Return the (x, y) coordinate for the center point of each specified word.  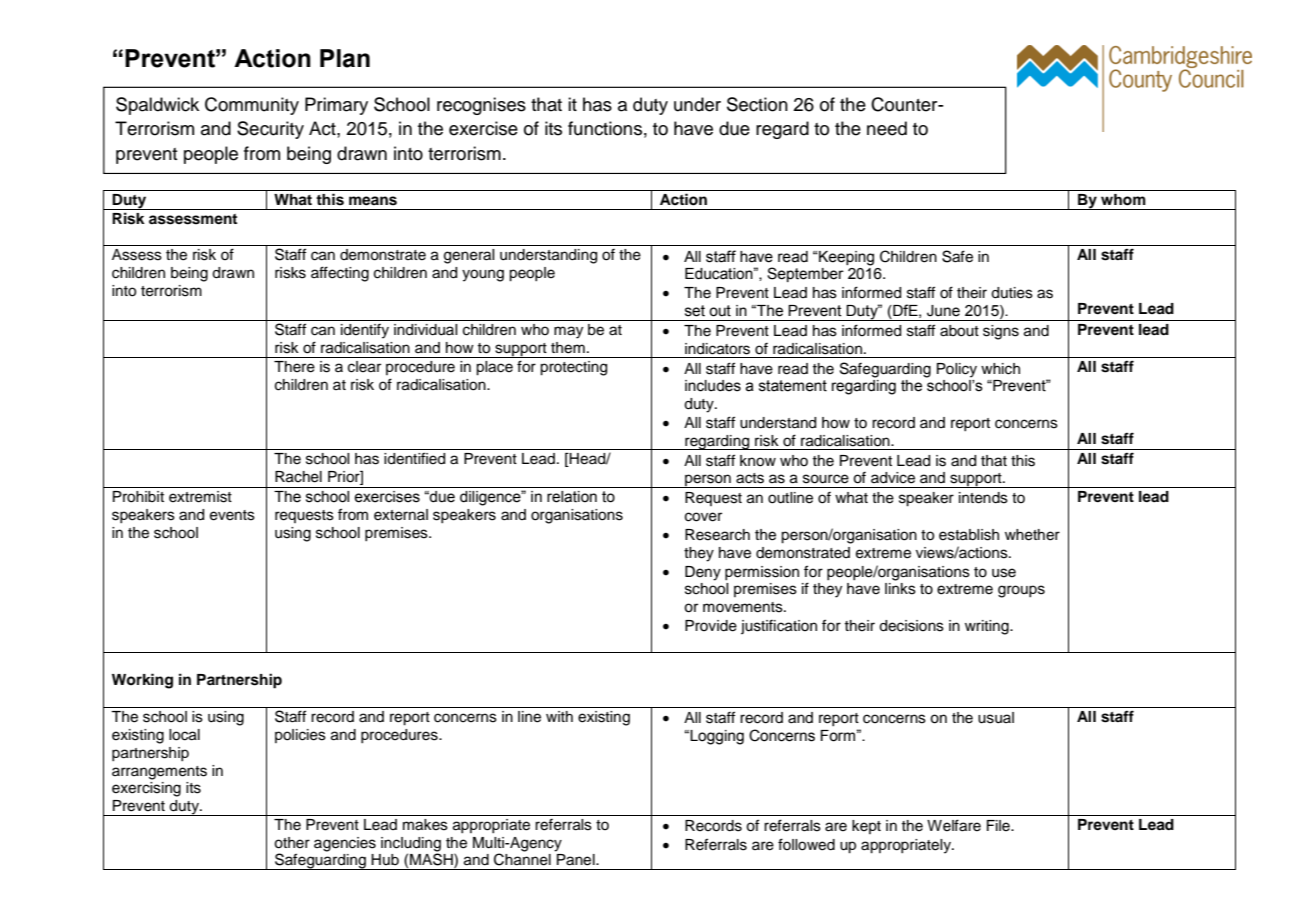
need (887, 128)
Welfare (954, 825)
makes (425, 825)
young (483, 275)
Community (252, 106)
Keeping (845, 258)
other (292, 843)
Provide (711, 626)
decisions (911, 626)
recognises (481, 106)
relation (572, 497)
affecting (340, 274)
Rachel (298, 477)
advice (893, 478)
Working (142, 681)
